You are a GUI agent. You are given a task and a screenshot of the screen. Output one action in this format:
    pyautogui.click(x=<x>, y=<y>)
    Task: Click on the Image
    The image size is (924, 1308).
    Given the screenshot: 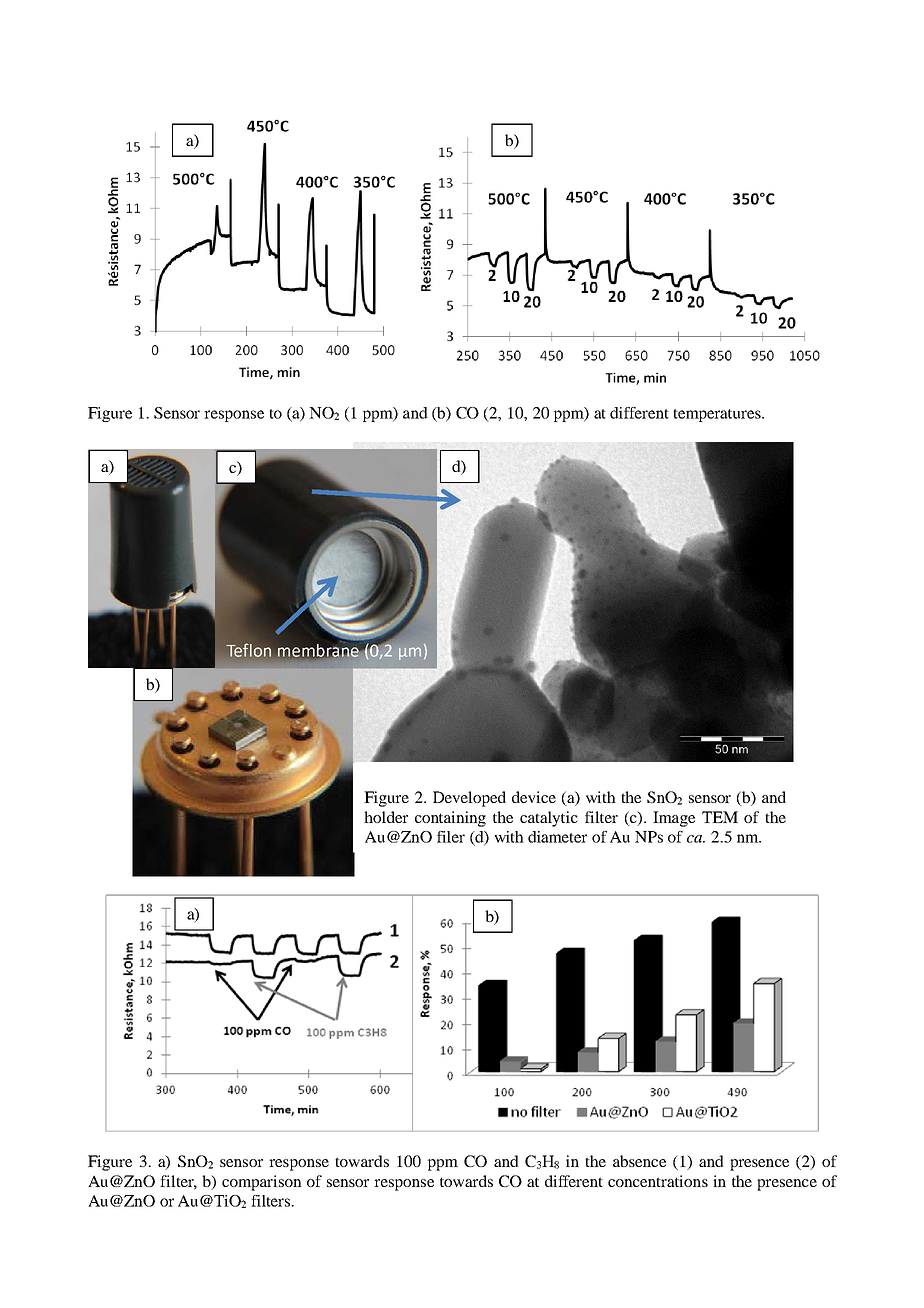 What is the action you would take?
    pyautogui.click(x=674, y=819)
